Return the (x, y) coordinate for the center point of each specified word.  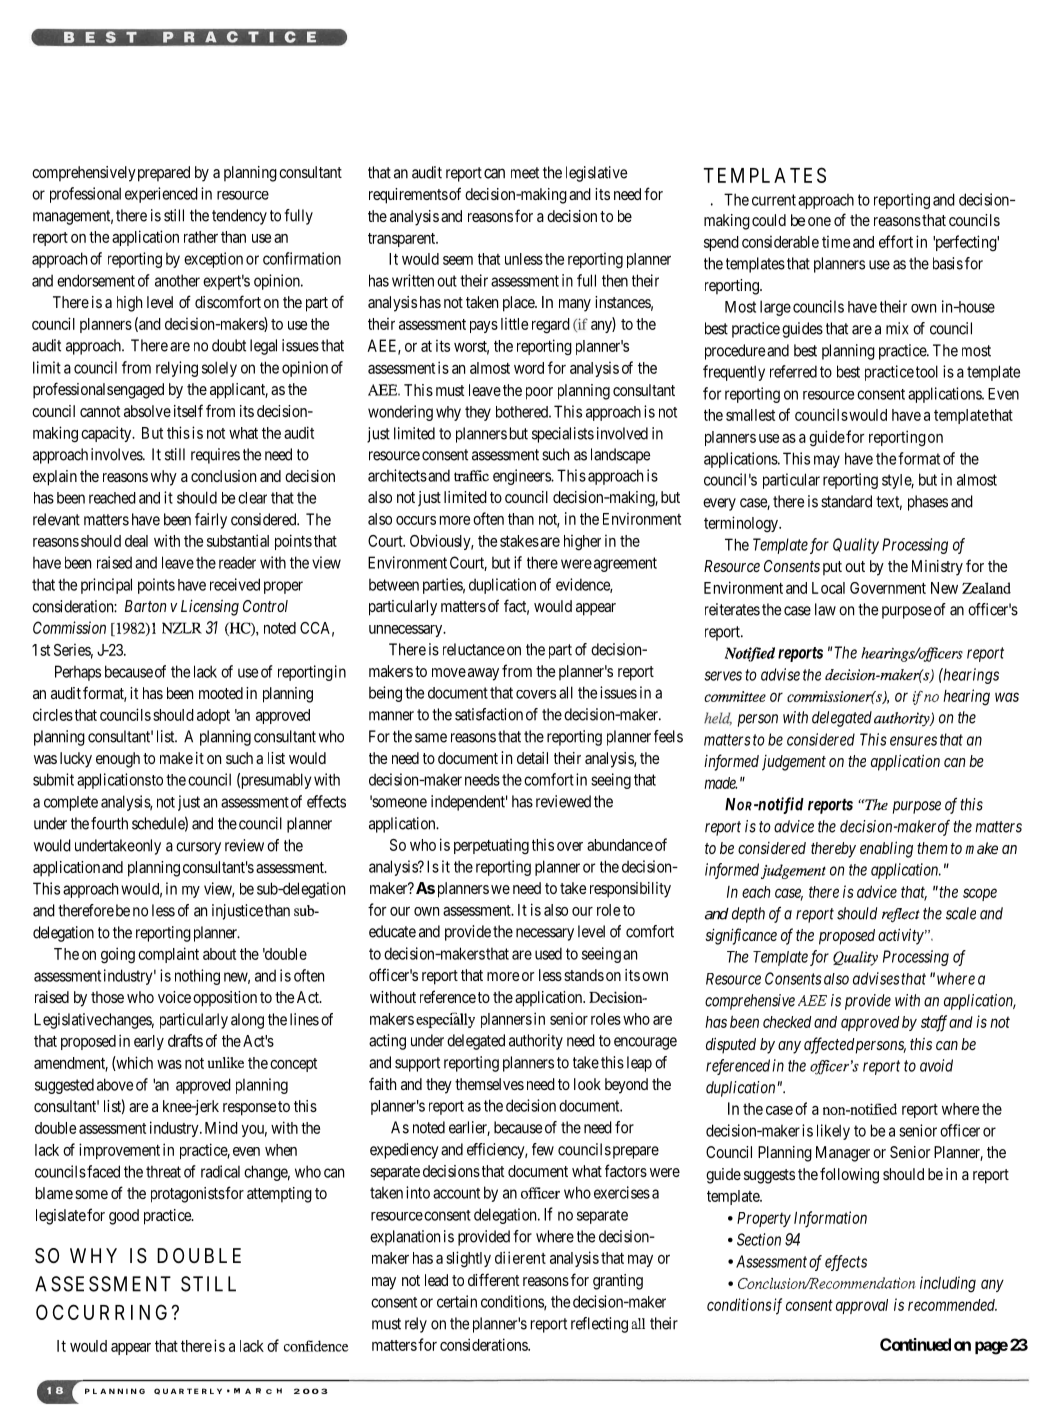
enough (118, 760)
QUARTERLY (188, 1391)
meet (525, 173)
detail (532, 758)
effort (896, 241)
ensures (913, 741)
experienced (161, 195)
